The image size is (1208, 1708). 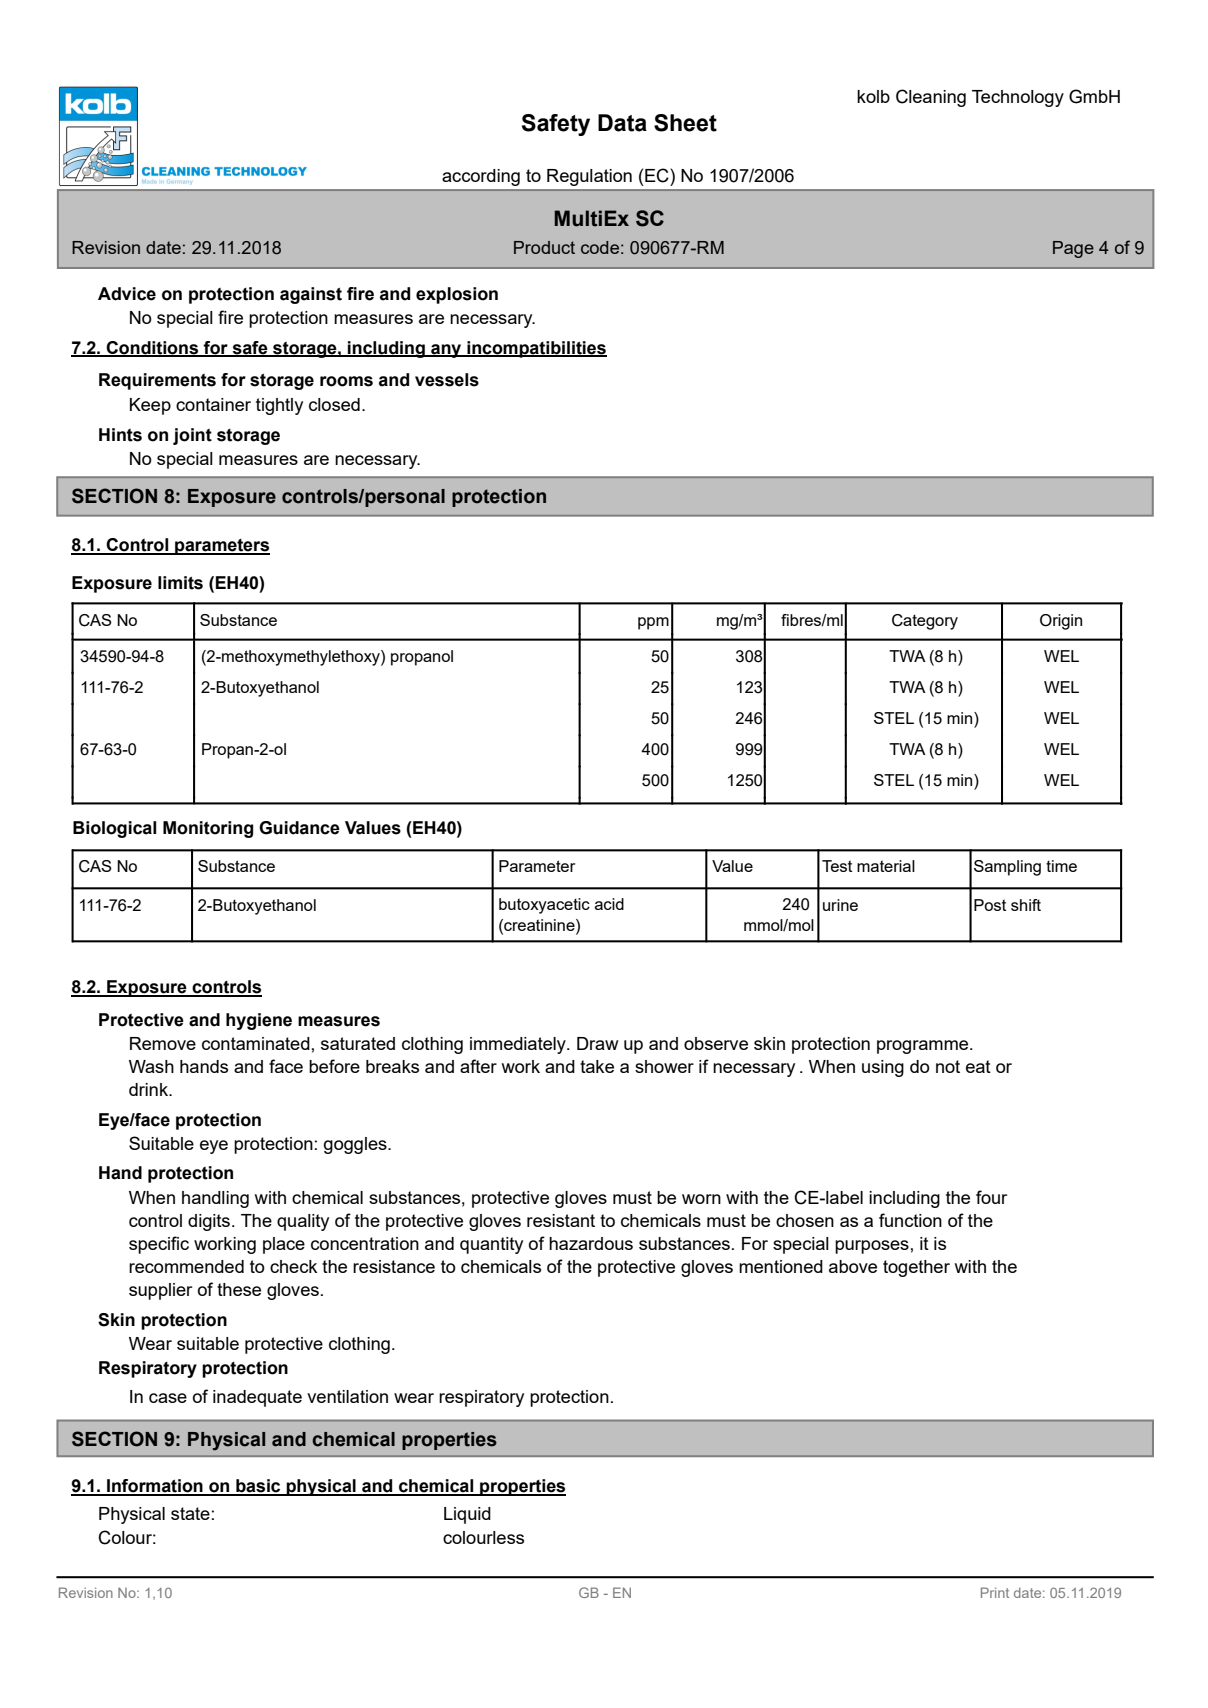 I want to click on state, so click(x=190, y=1513).
